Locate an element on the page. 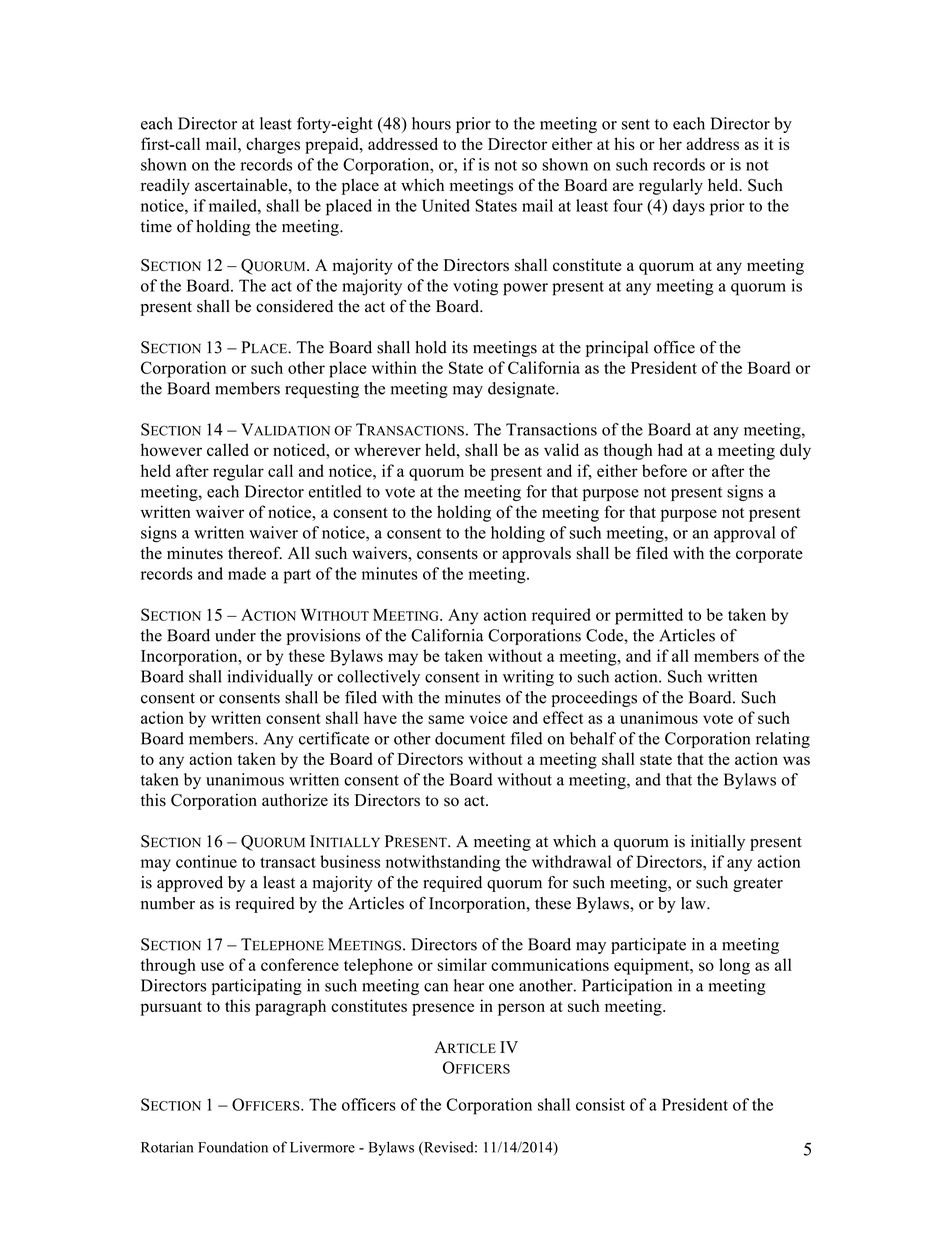 This document has width=952, height=1233. document is located at coordinates (470, 738).
